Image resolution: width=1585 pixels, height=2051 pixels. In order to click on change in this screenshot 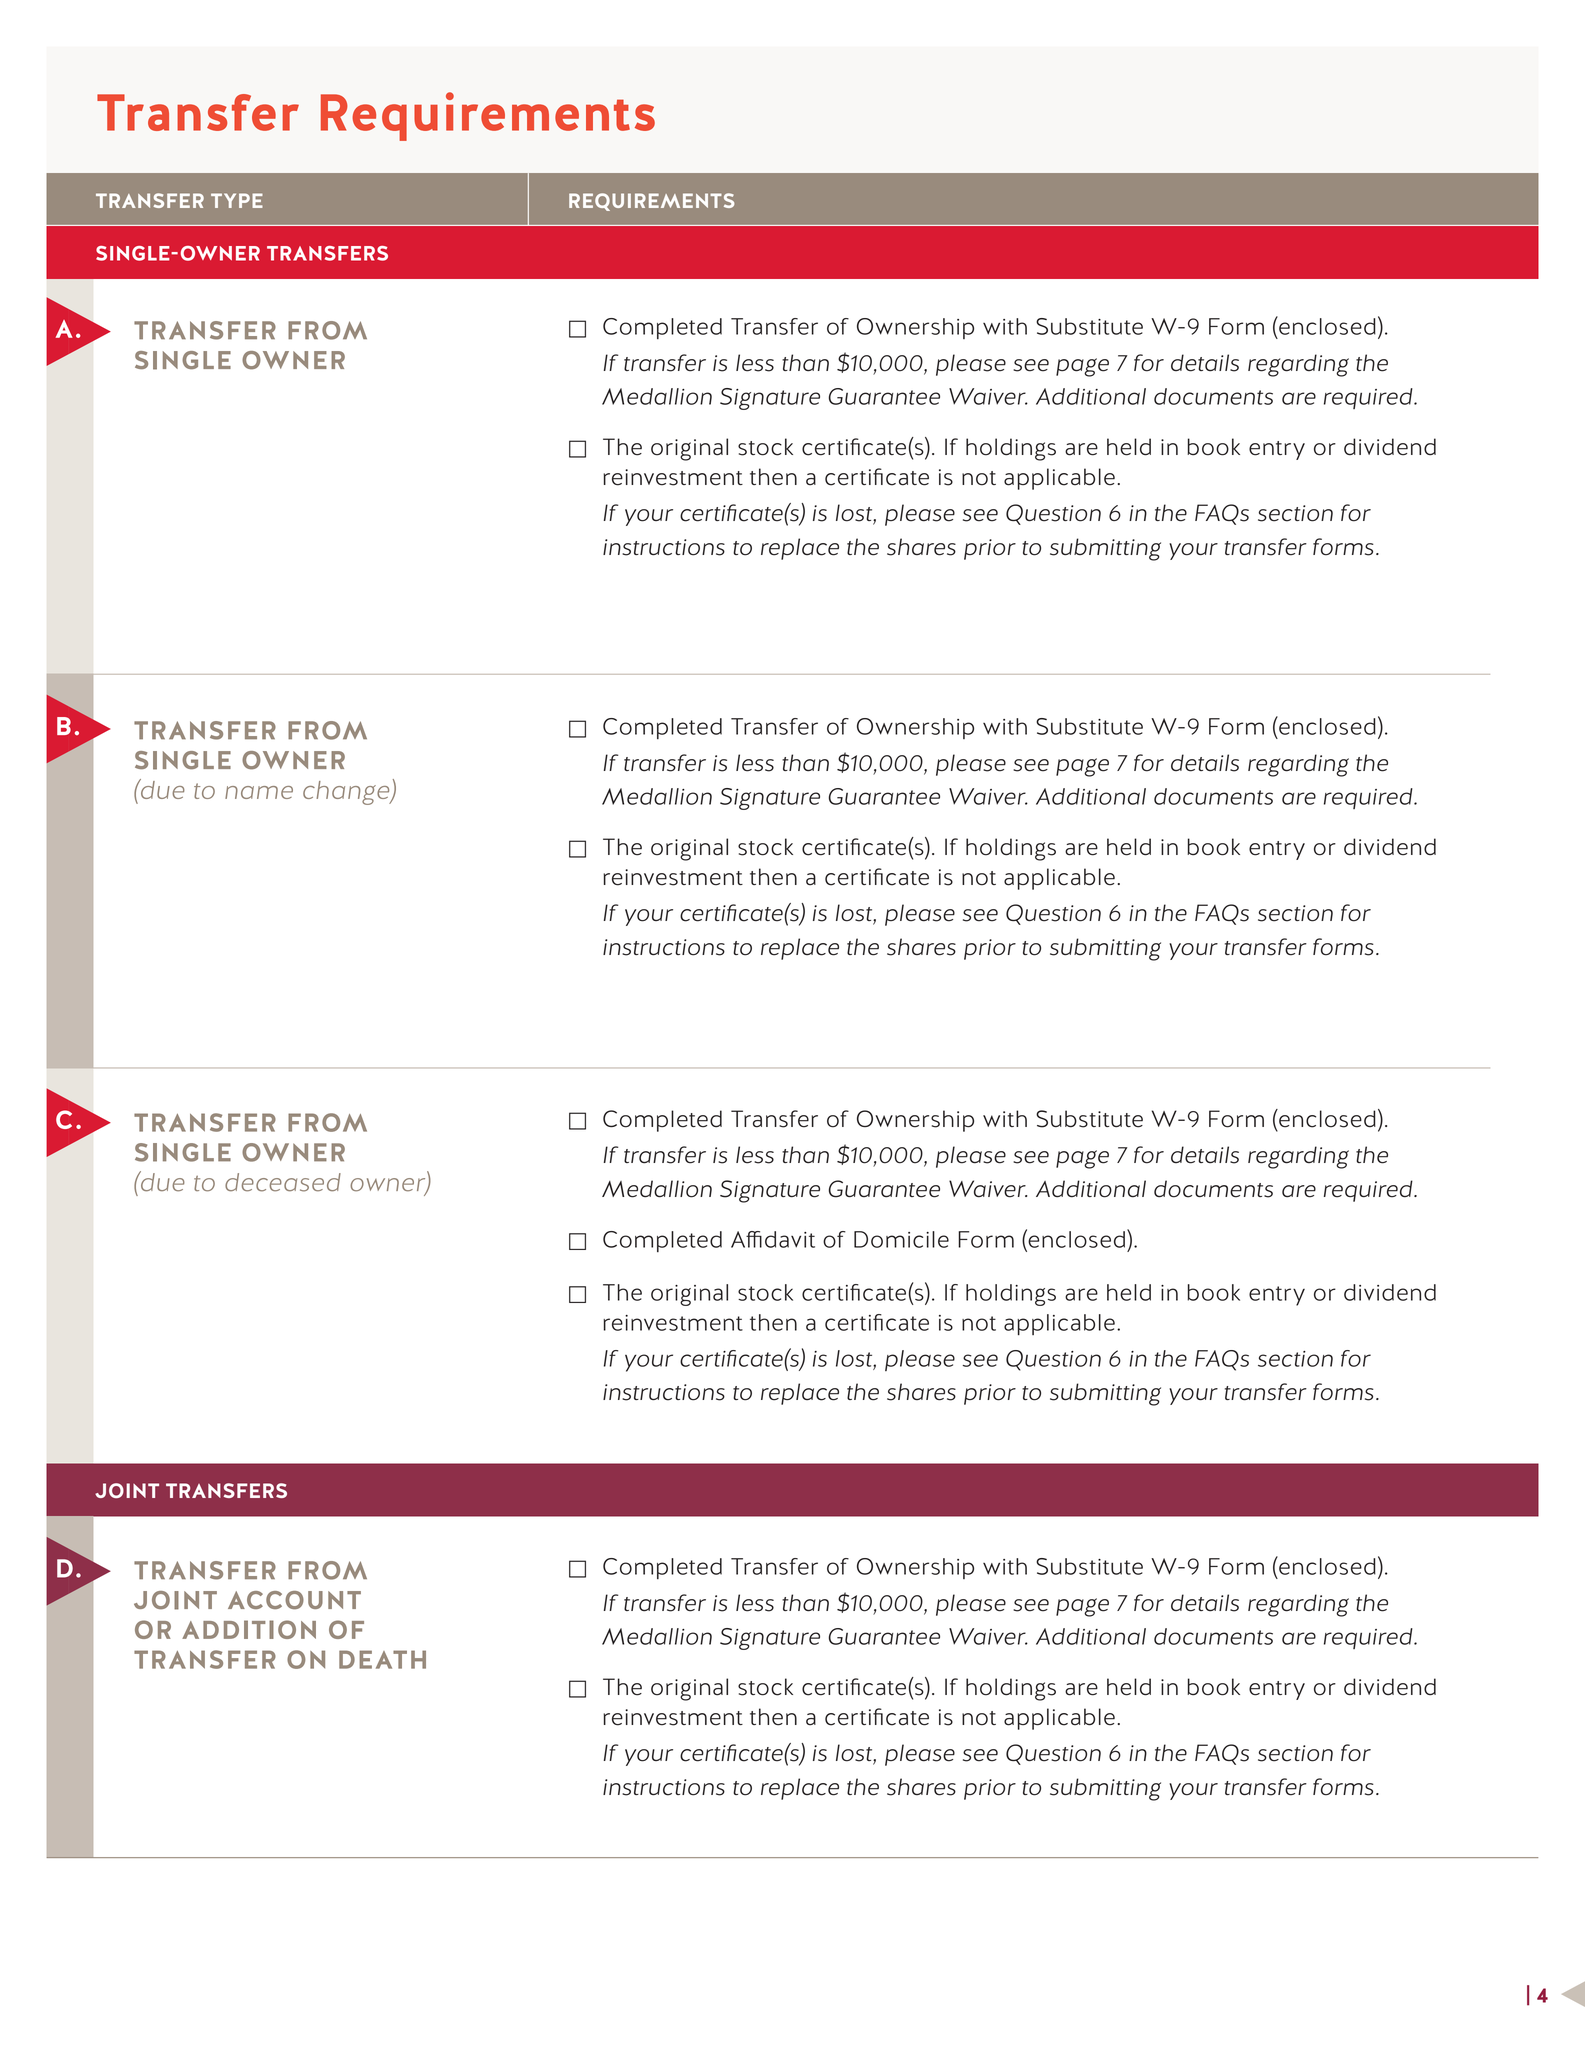, I will do `click(347, 793)`.
